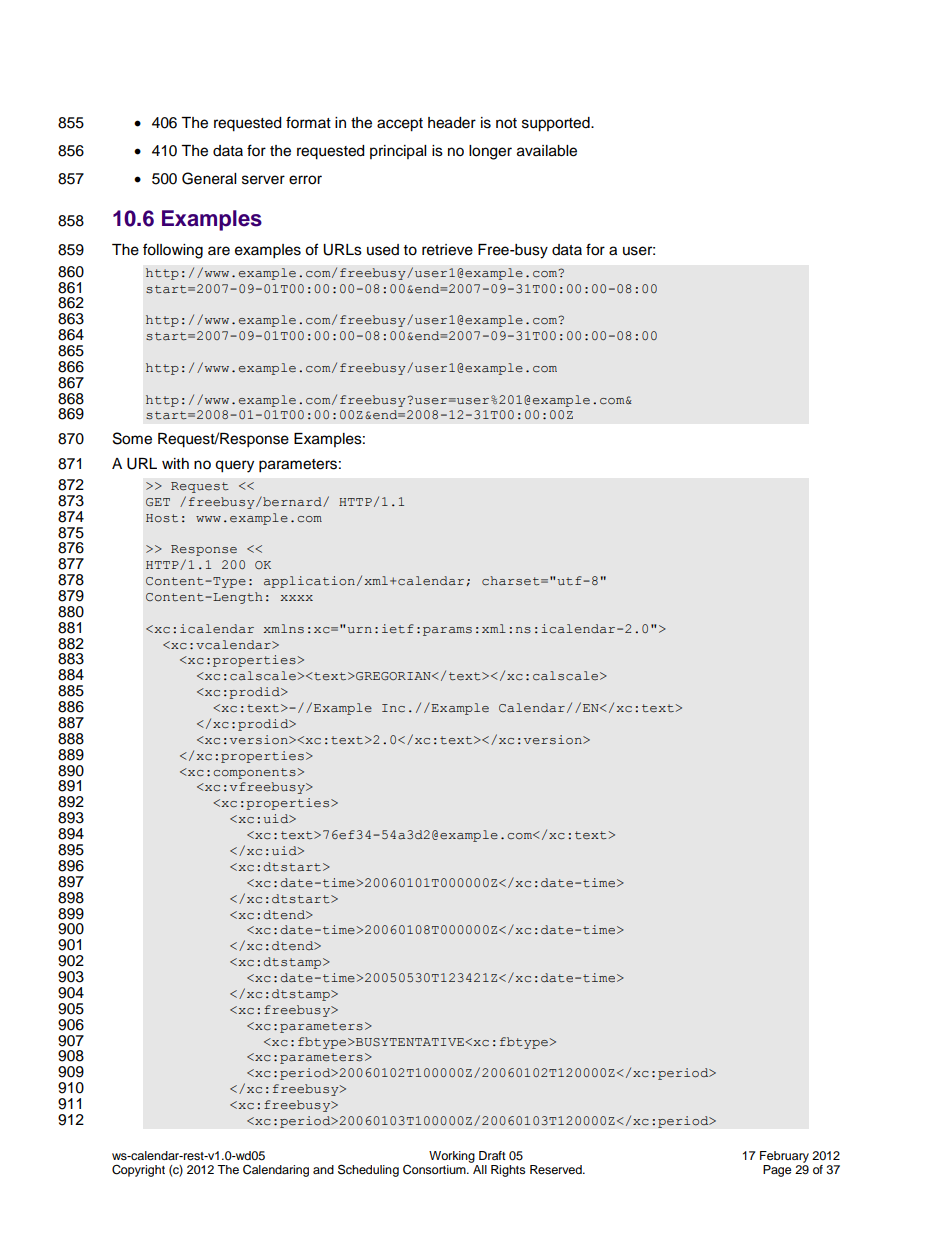  I want to click on xxxx, so click(296, 598).
